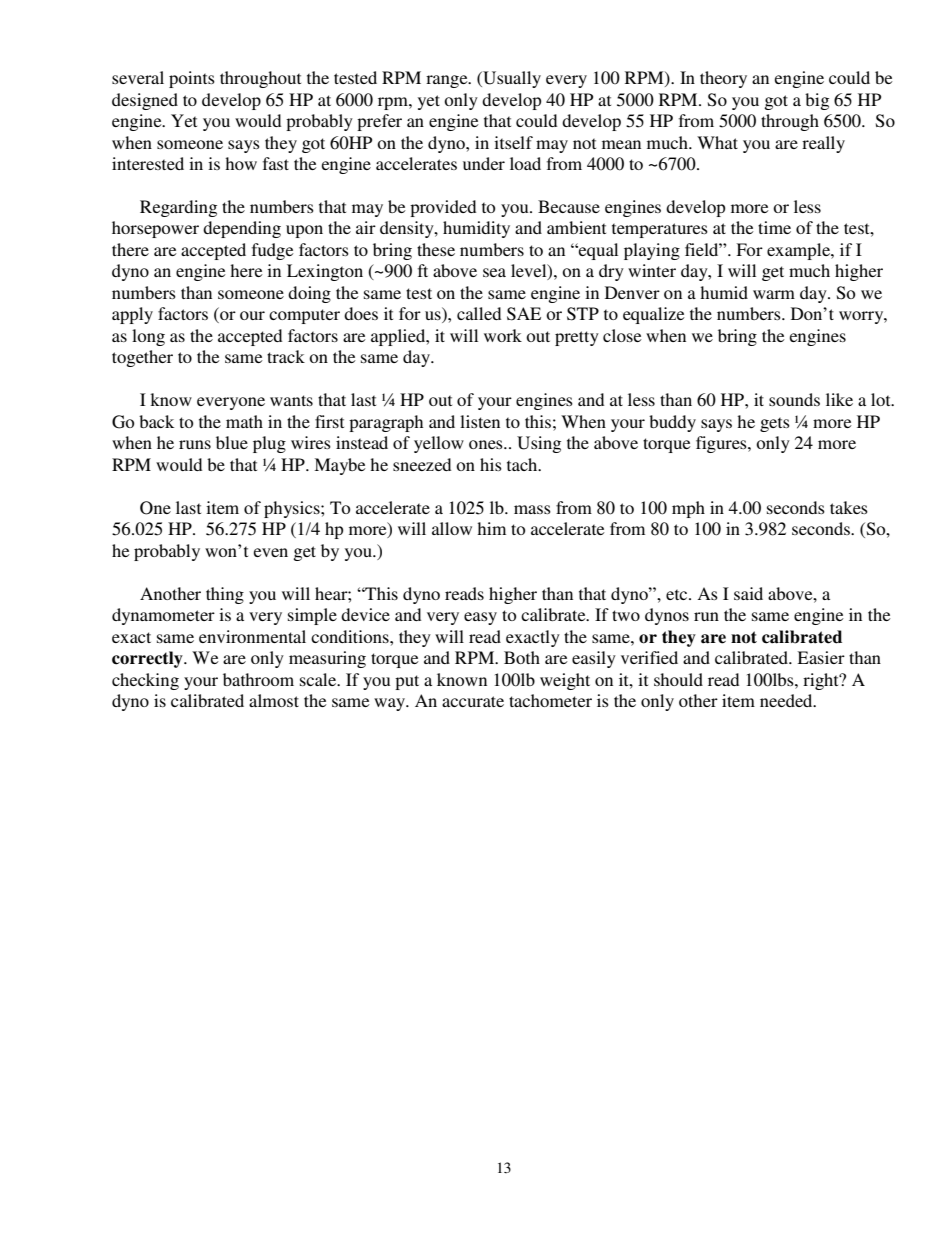  I want to click on accurate, so click(473, 701).
